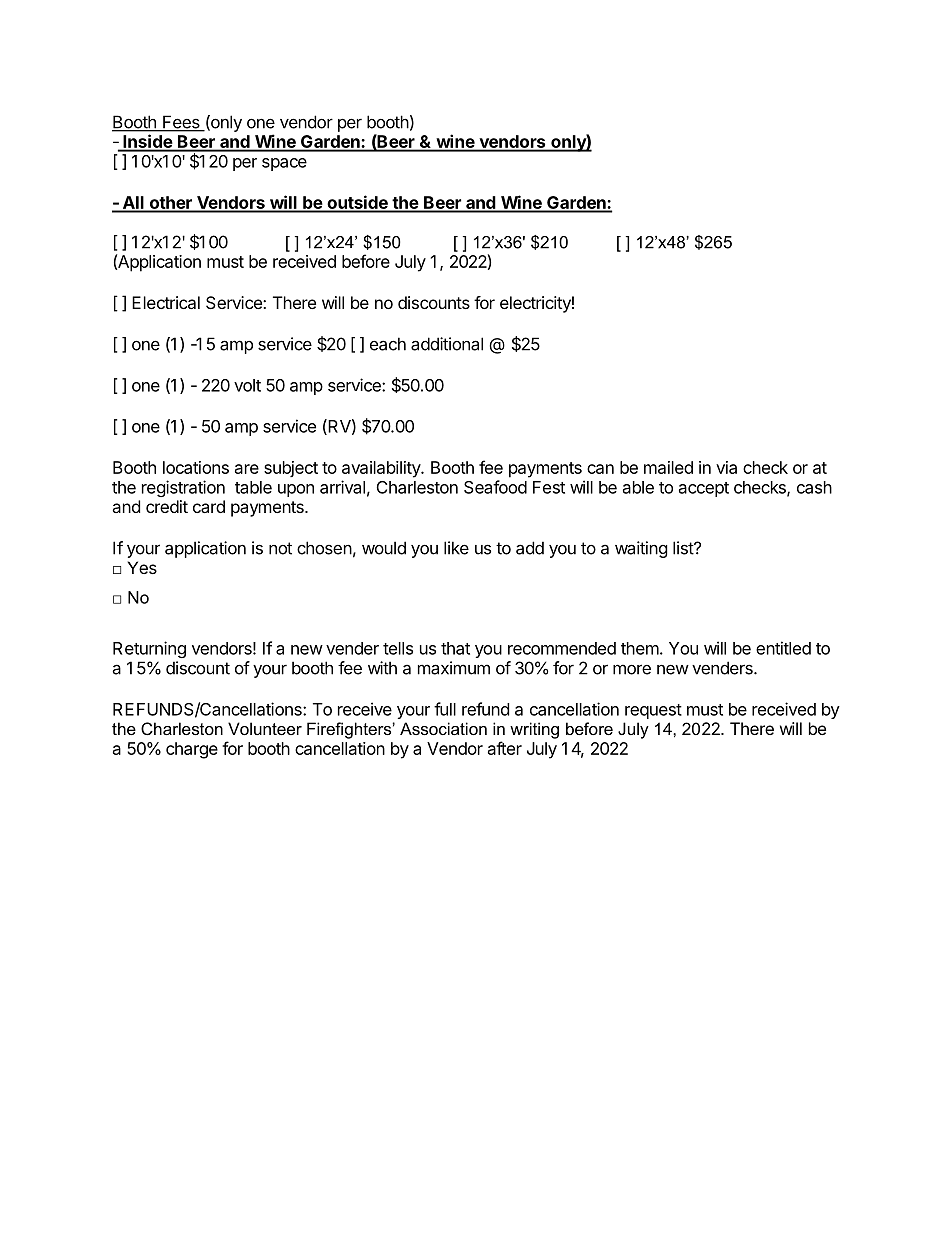 The width and height of the screenshot is (952, 1233). What do you see at coordinates (455, 648) in the screenshot?
I see `that` at bounding box center [455, 648].
